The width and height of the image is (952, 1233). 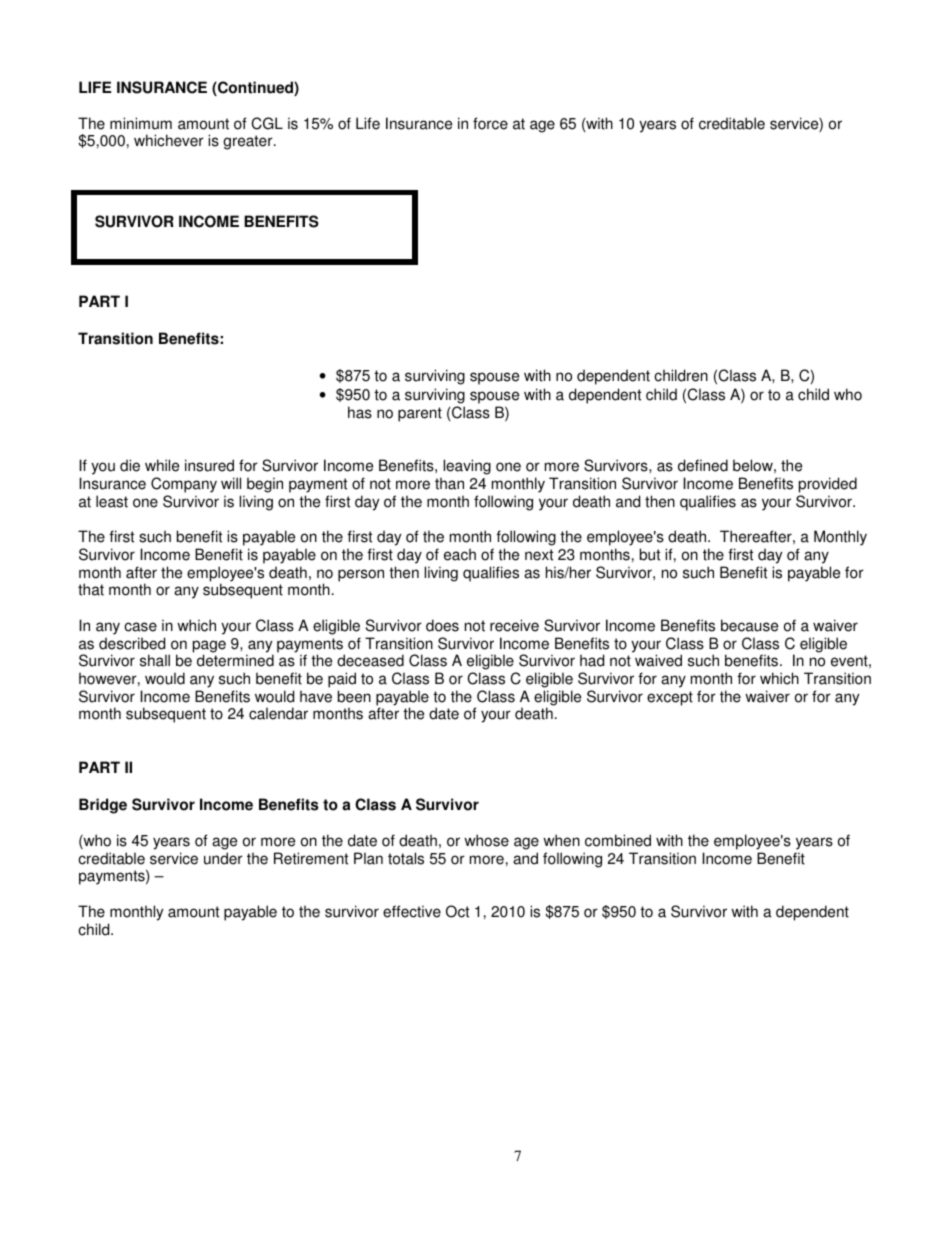 I want to click on minimum, so click(x=141, y=123).
